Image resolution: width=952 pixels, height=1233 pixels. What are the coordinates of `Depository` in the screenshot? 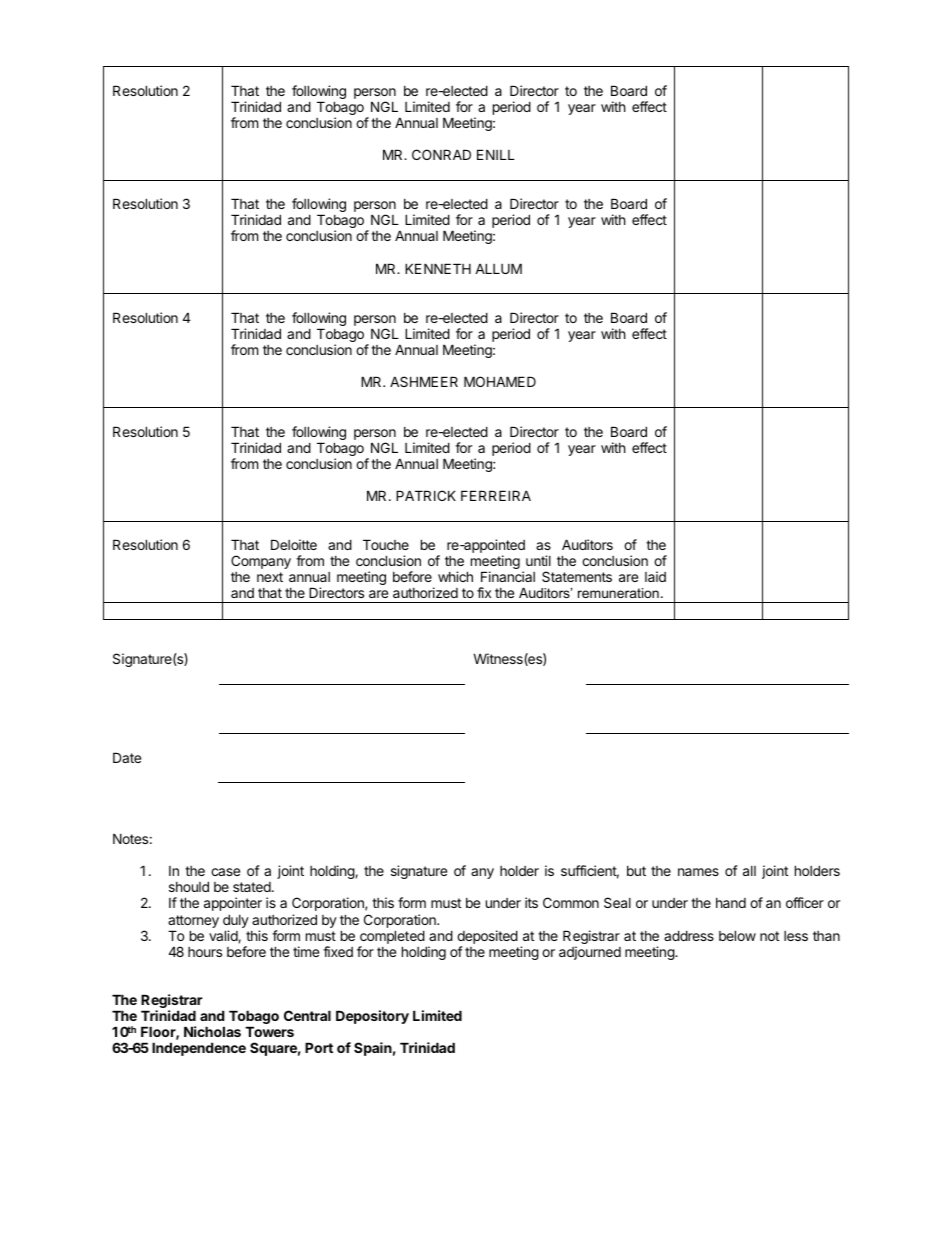 It's located at (372, 1017).
